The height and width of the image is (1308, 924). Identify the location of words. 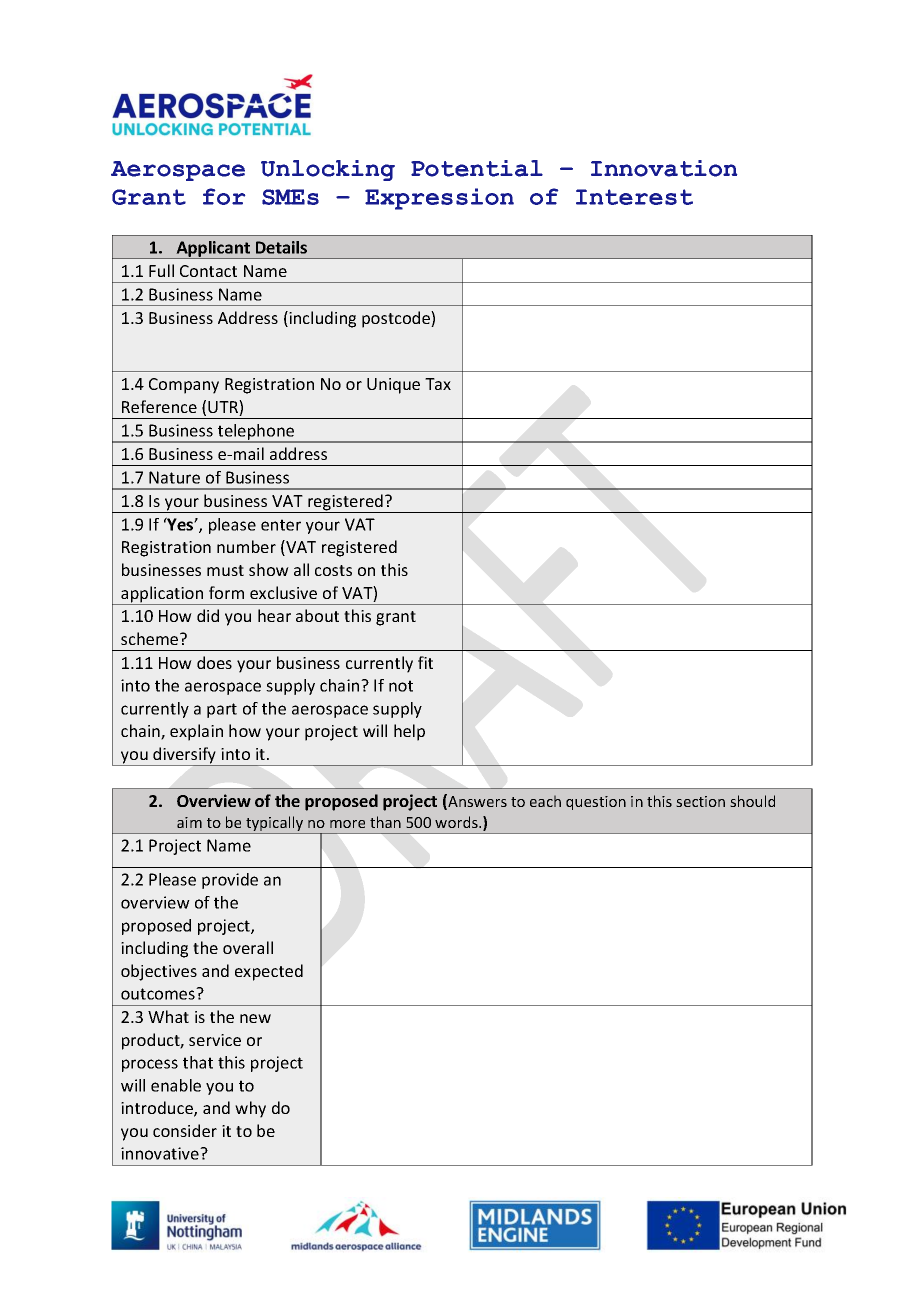
(457, 822).
